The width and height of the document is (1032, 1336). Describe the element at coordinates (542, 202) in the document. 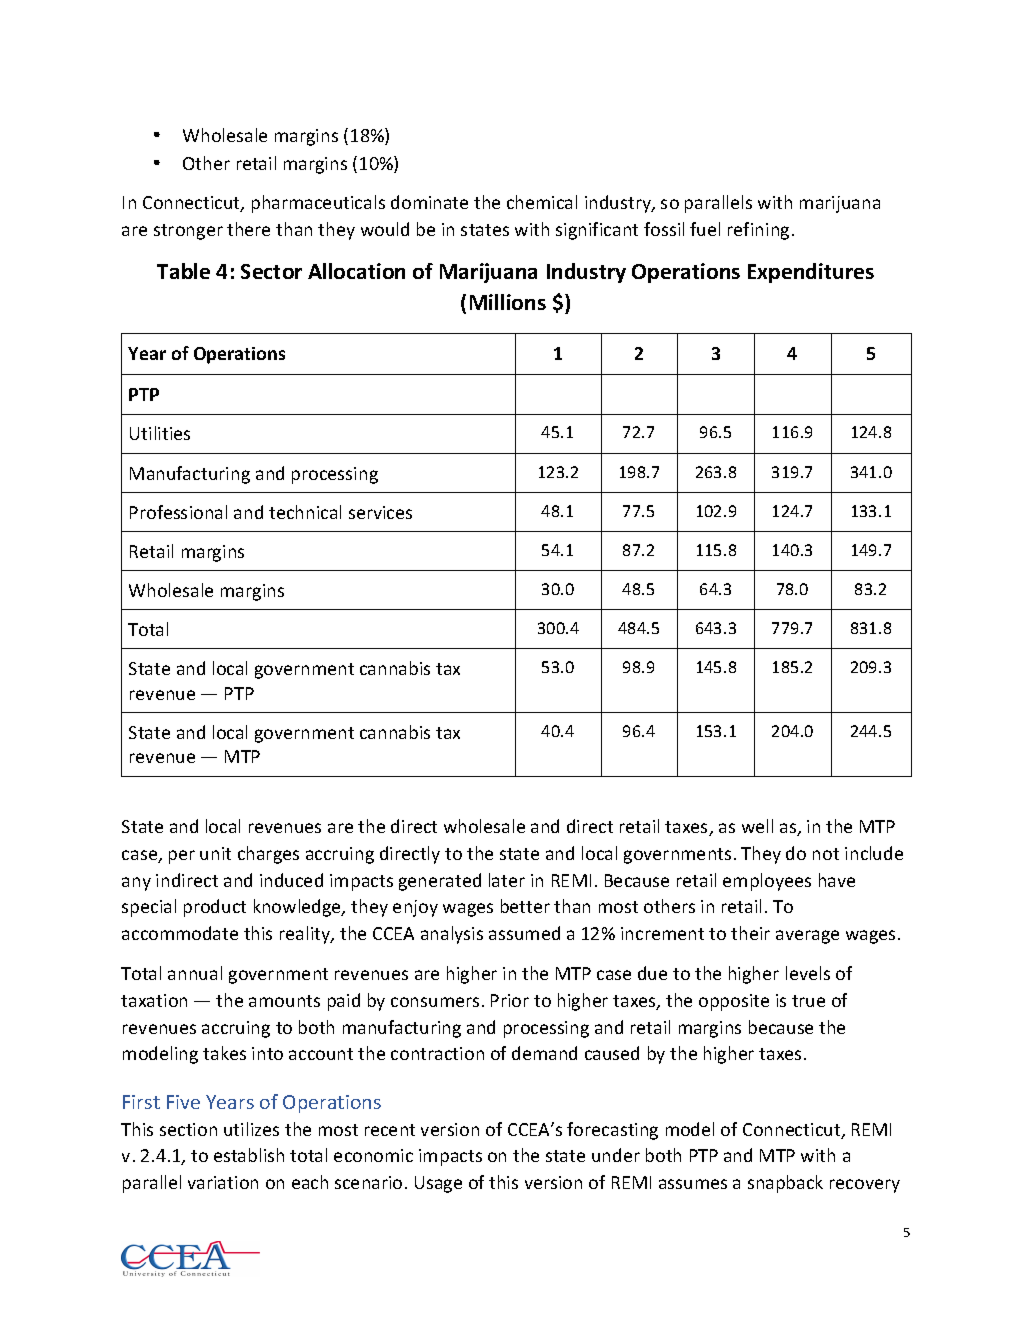

I see `chemical` at that location.
